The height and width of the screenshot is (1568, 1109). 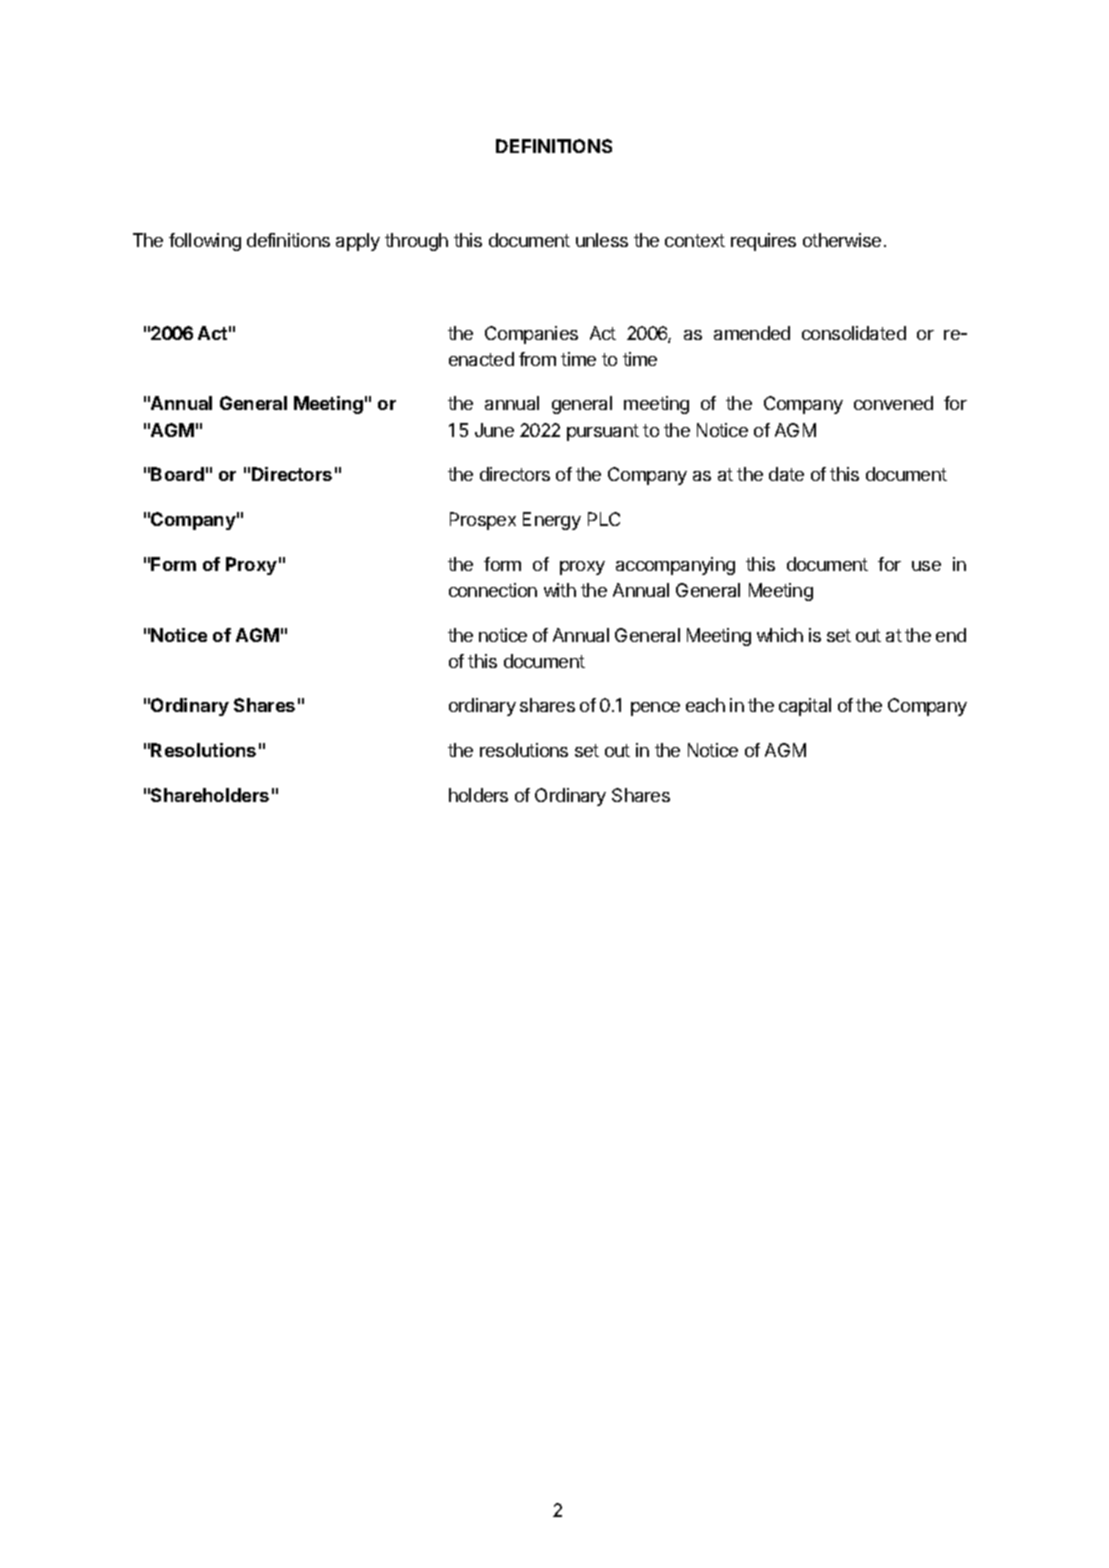 I want to click on convened, so click(x=893, y=403).
